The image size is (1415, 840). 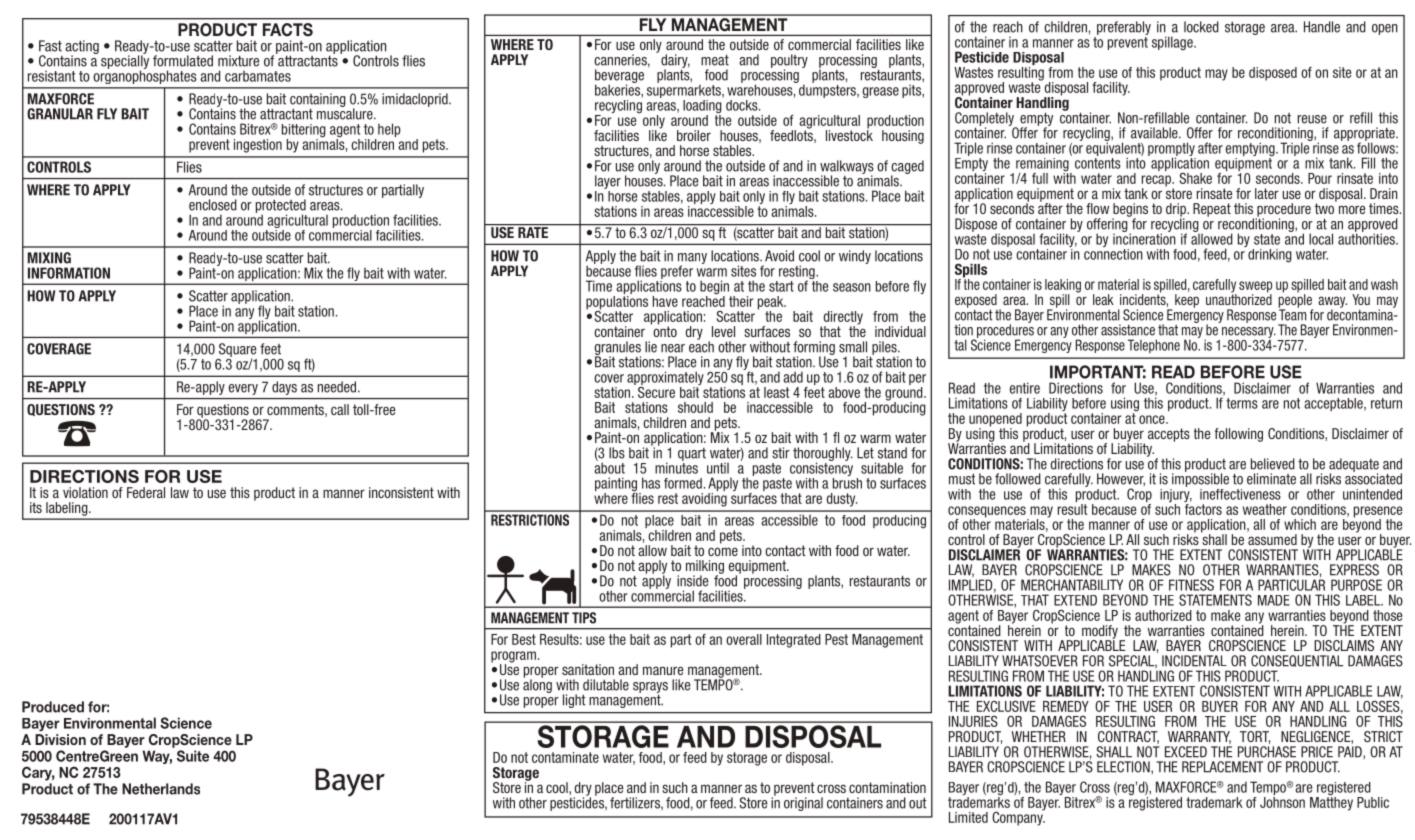 What do you see at coordinates (723, 551) in the screenshot?
I see `come` at bounding box center [723, 551].
